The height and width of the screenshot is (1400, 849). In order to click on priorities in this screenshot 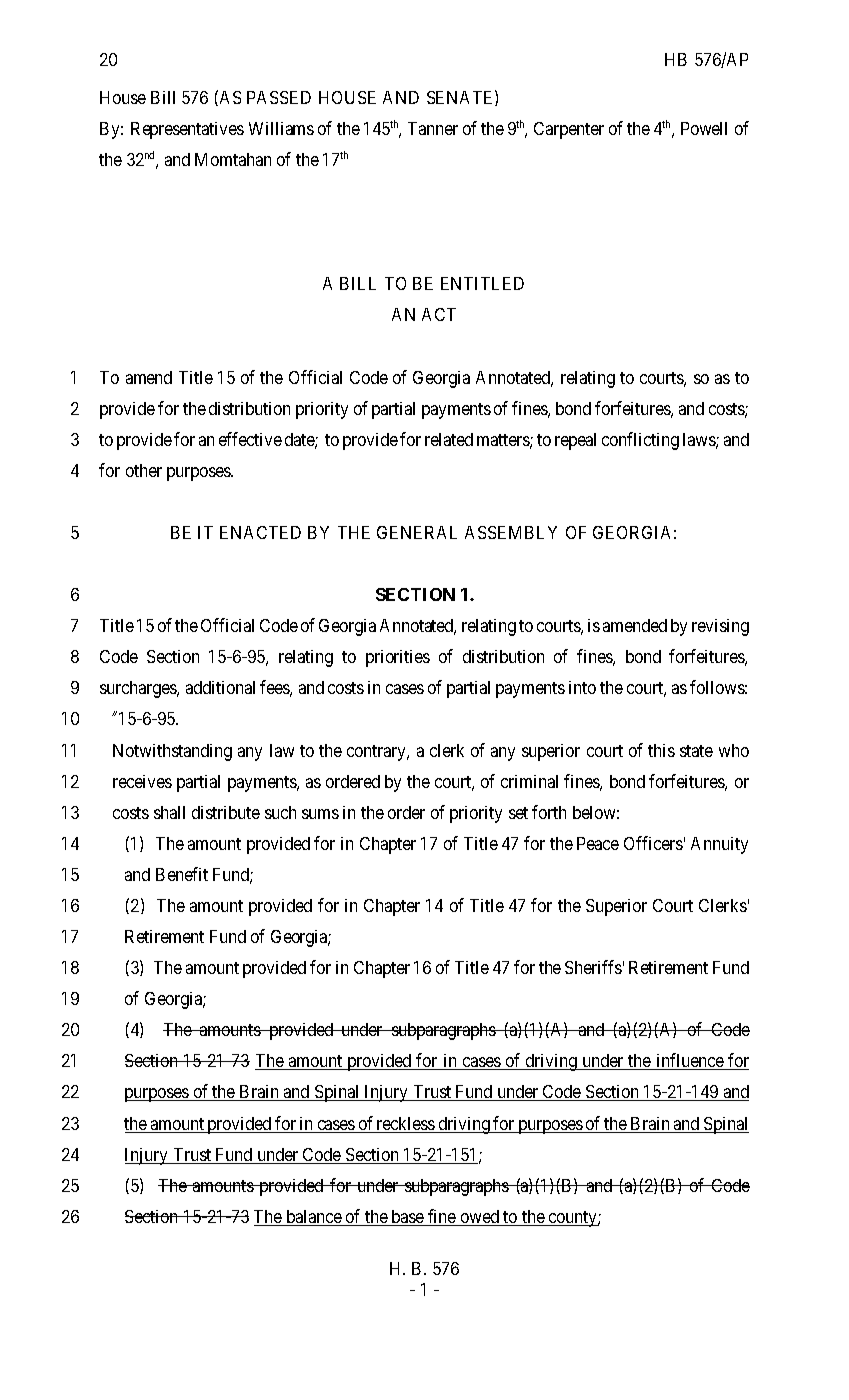, I will do `click(398, 658)`.
